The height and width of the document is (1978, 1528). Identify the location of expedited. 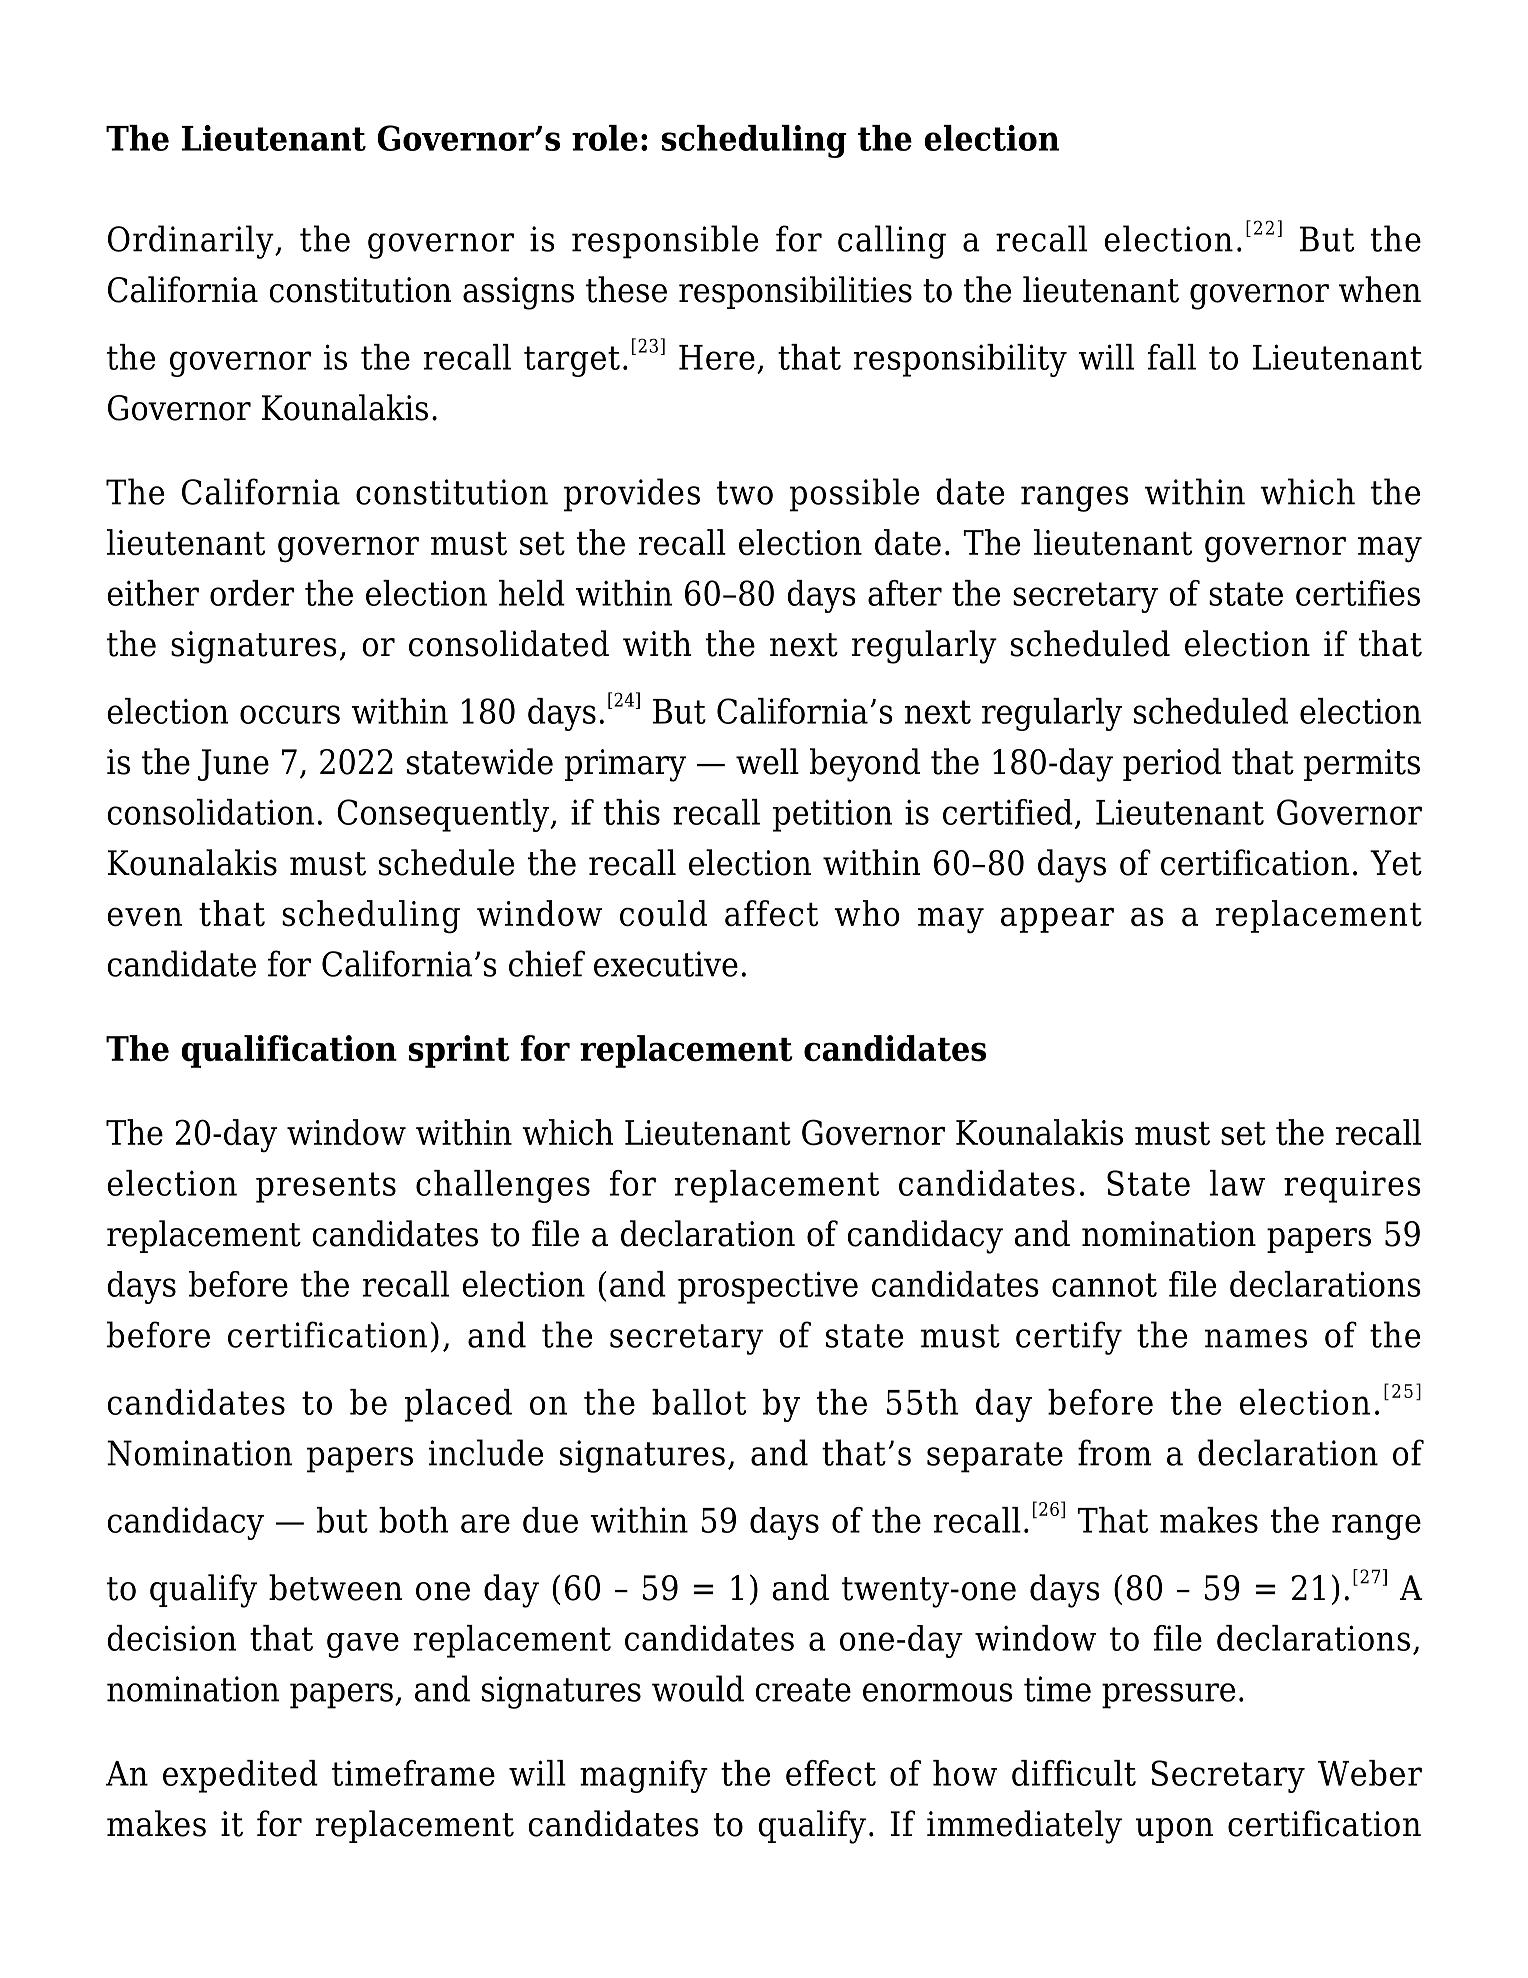
(240, 1776).
